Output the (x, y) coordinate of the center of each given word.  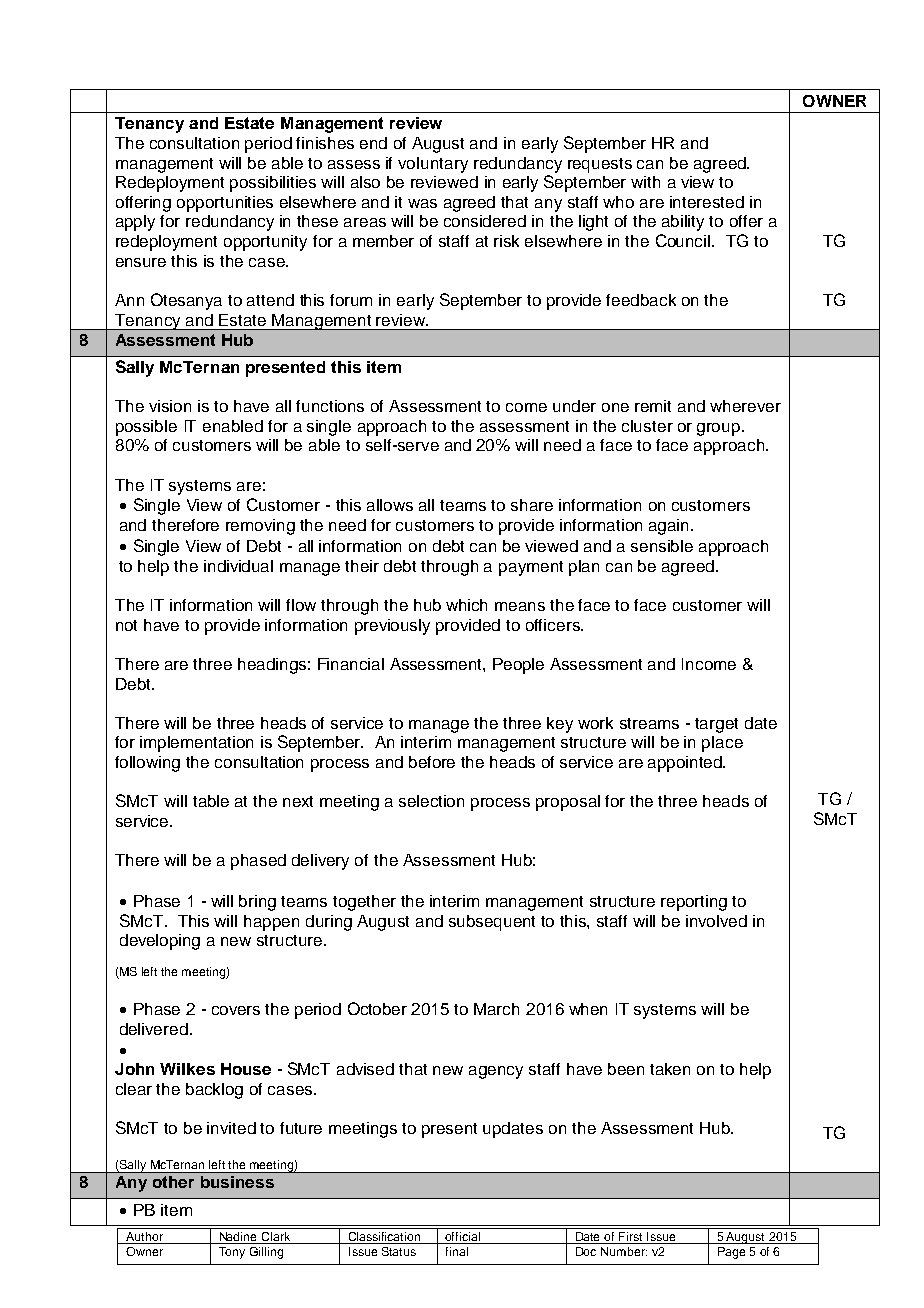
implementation (196, 744)
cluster (647, 426)
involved (716, 921)
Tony (232, 1253)
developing (160, 942)
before (432, 762)
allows (390, 505)
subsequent (492, 923)
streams (649, 723)
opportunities (225, 204)
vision (170, 406)
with (645, 182)
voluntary (433, 165)
